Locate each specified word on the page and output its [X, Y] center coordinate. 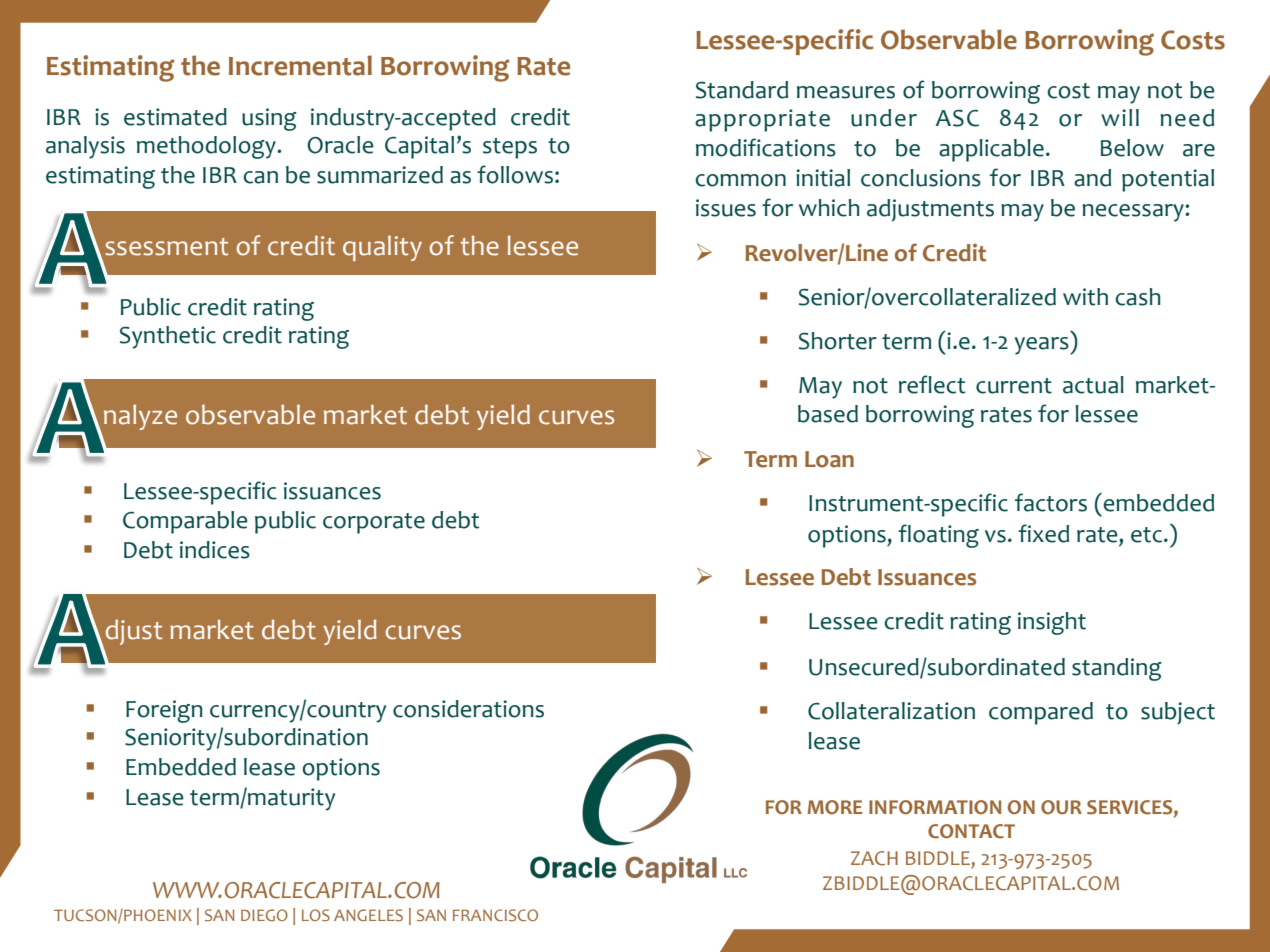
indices [215, 550]
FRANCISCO [495, 915]
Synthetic [168, 337]
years [1042, 346]
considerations [468, 709]
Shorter [838, 341]
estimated [175, 117]
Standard [742, 90]
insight [1052, 623]
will [1120, 117]
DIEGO [264, 915]
